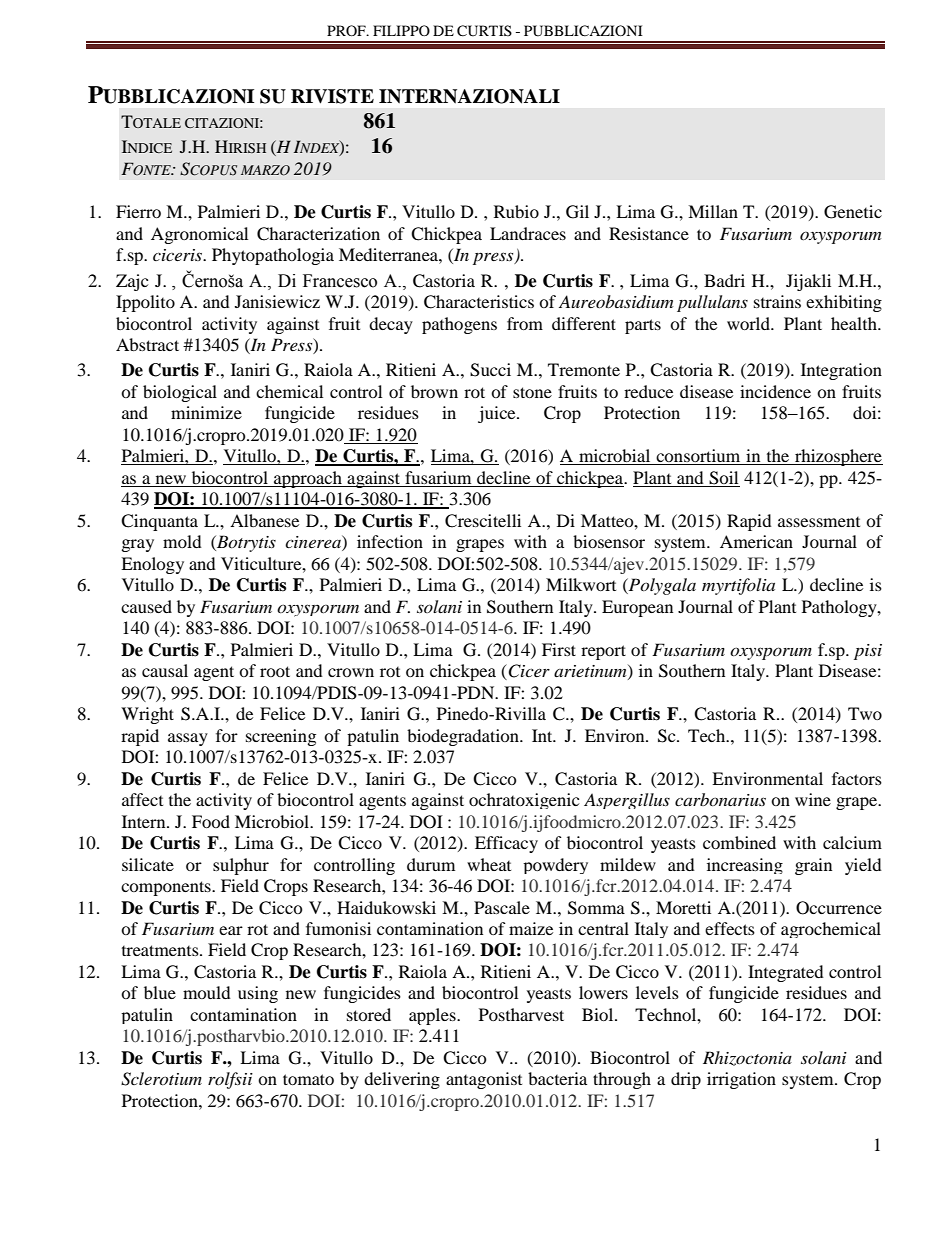  I want to click on American, so click(756, 541).
